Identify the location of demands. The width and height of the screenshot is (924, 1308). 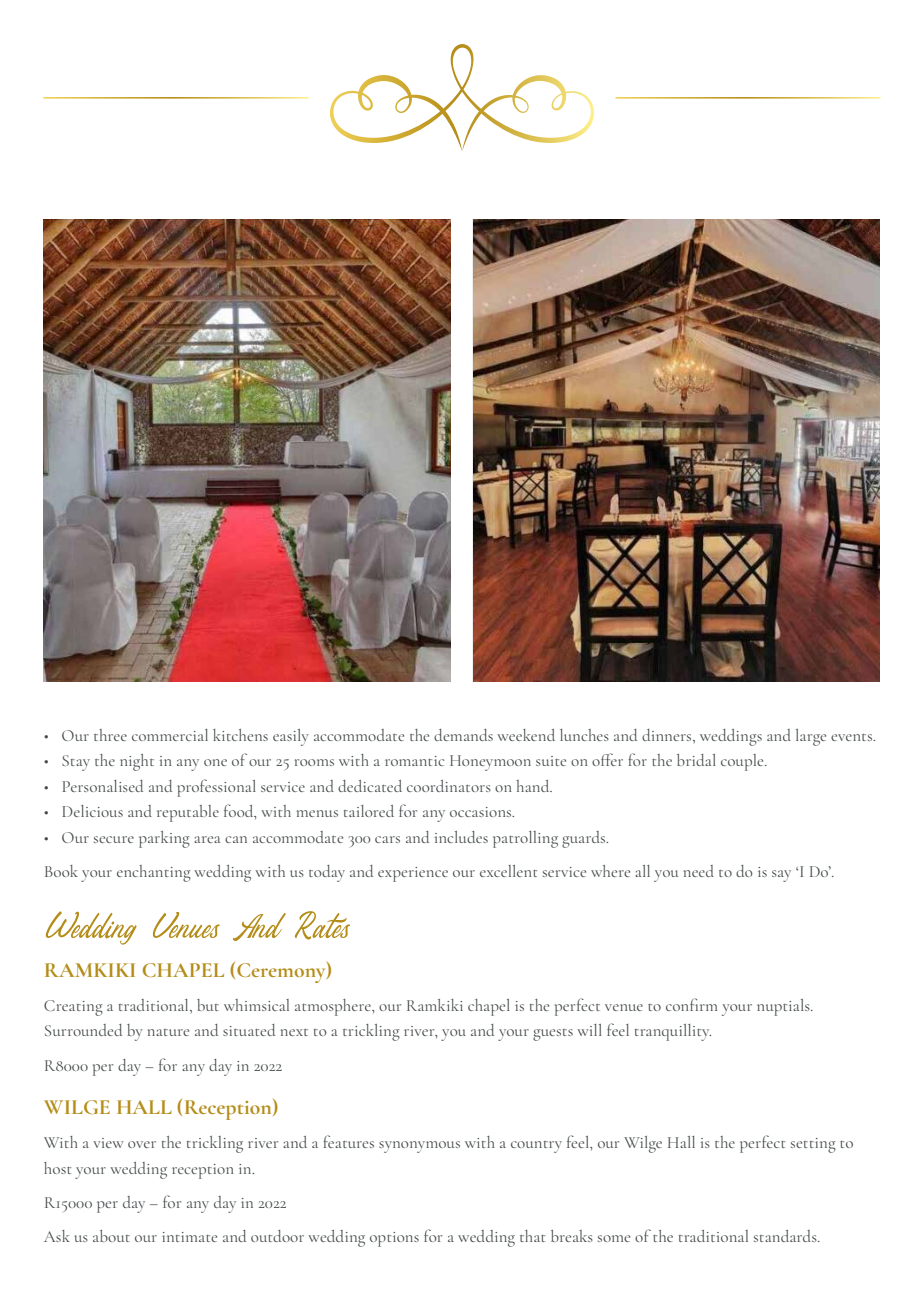
(463, 735).
